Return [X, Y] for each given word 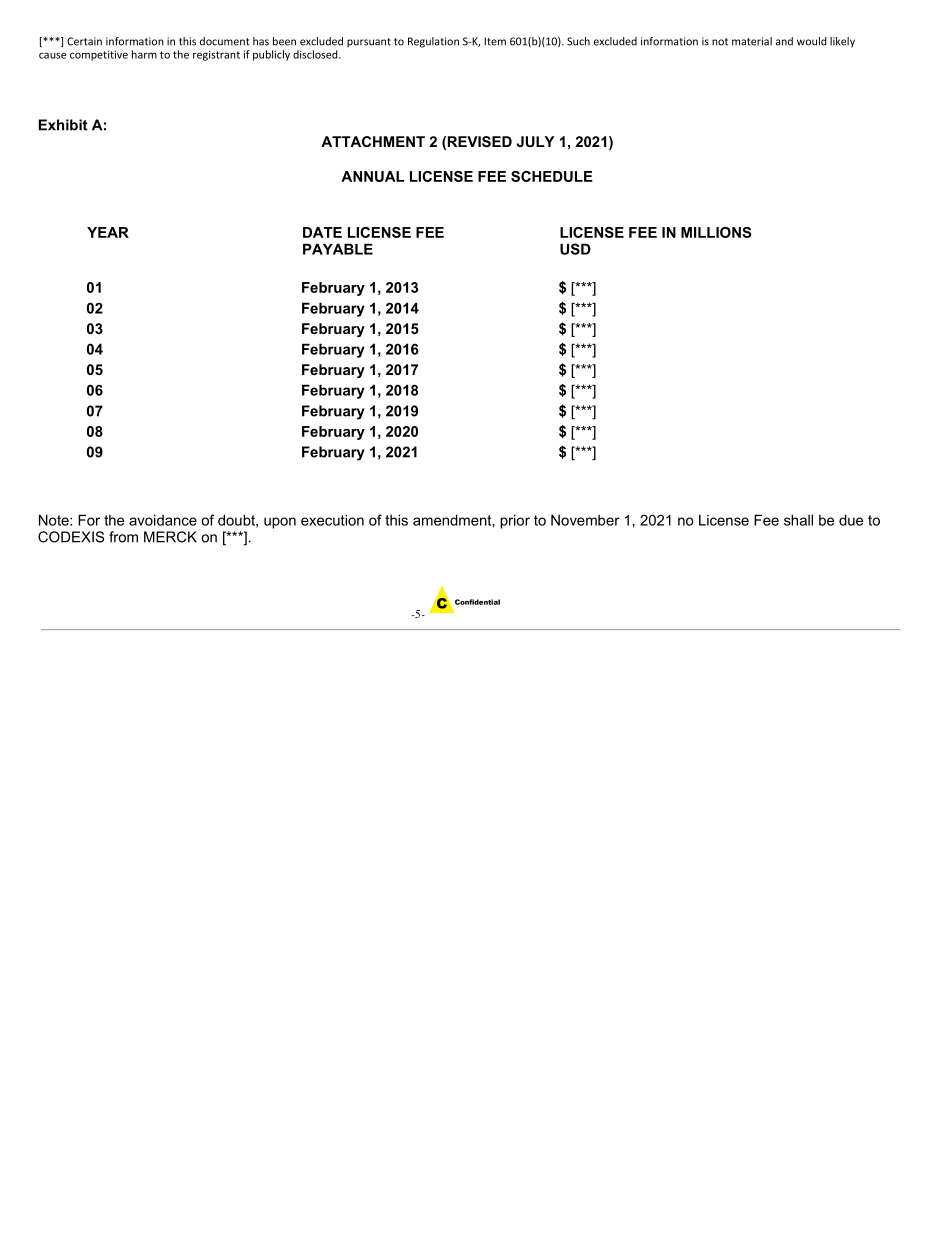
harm [144, 54]
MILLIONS [716, 232]
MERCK [170, 537]
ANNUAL [372, 176]
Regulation [433, 42]
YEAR [108, 232]
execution [332, 520]
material [752, 41]
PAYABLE [338, 249]
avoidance [163, 520]
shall [798, 520]
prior [515, 521]
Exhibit [63, 125]
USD [575, 249]
